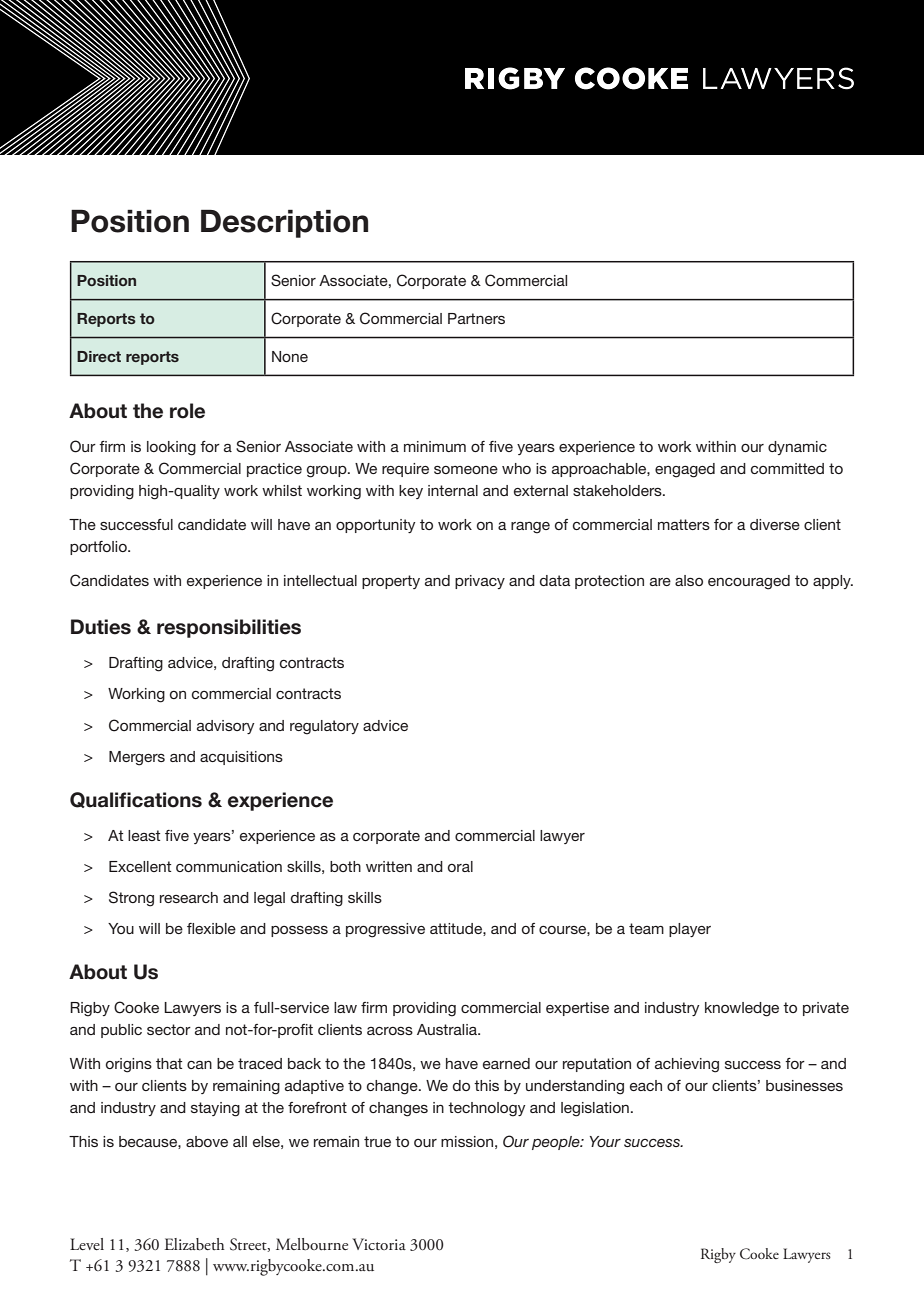 This document has width=924, height=1308. Describe the element at coordinates (476, 318) in the document. I see `Partners` at that location.
